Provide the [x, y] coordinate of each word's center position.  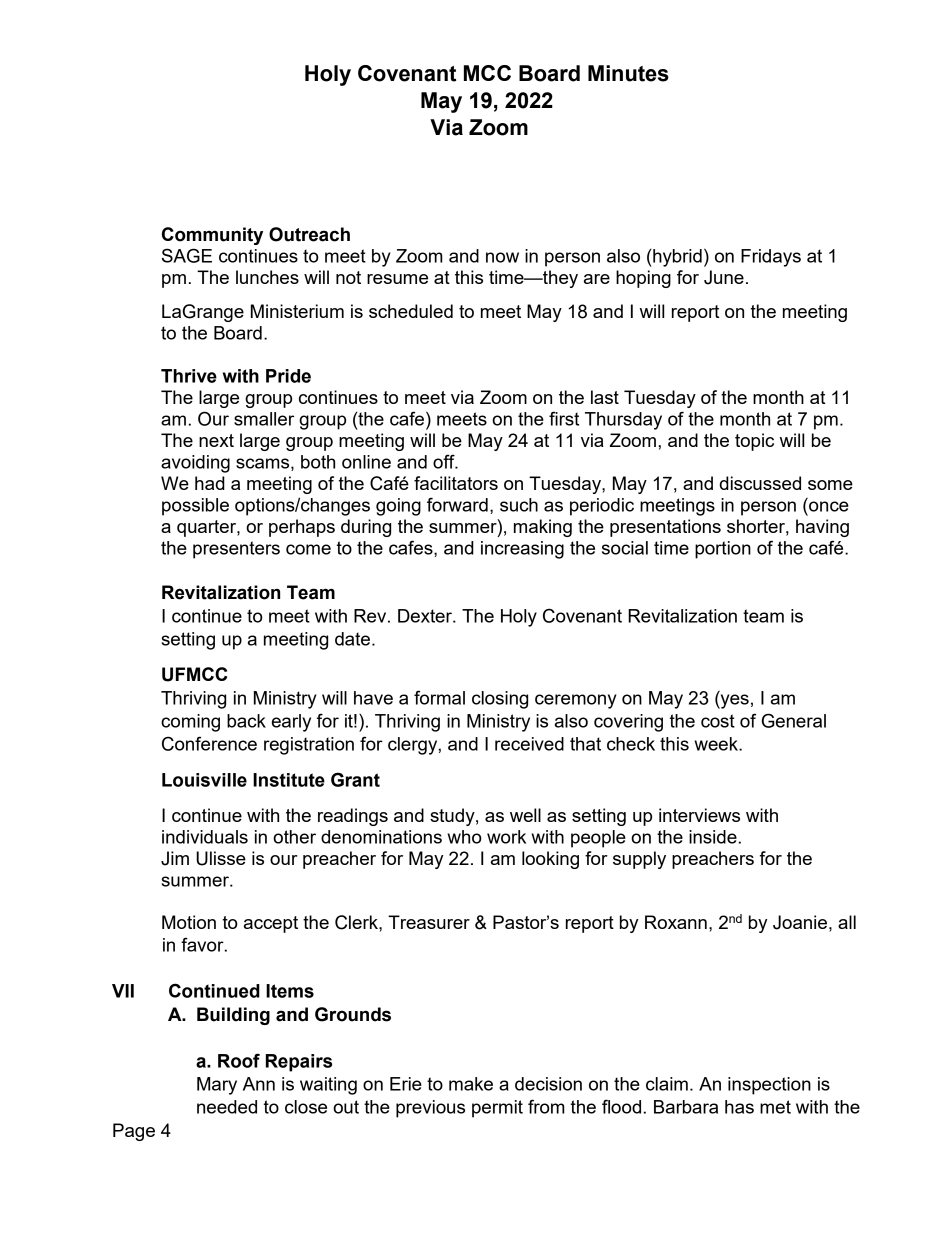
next [216, 440]
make [471, 1084]
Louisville [204, 780]
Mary [217, 1086]
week [717, 744]
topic [754, 442]
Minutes [628, 73]
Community [212, 236]
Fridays [771, 258]
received [529, 744]
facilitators [456, 483]
